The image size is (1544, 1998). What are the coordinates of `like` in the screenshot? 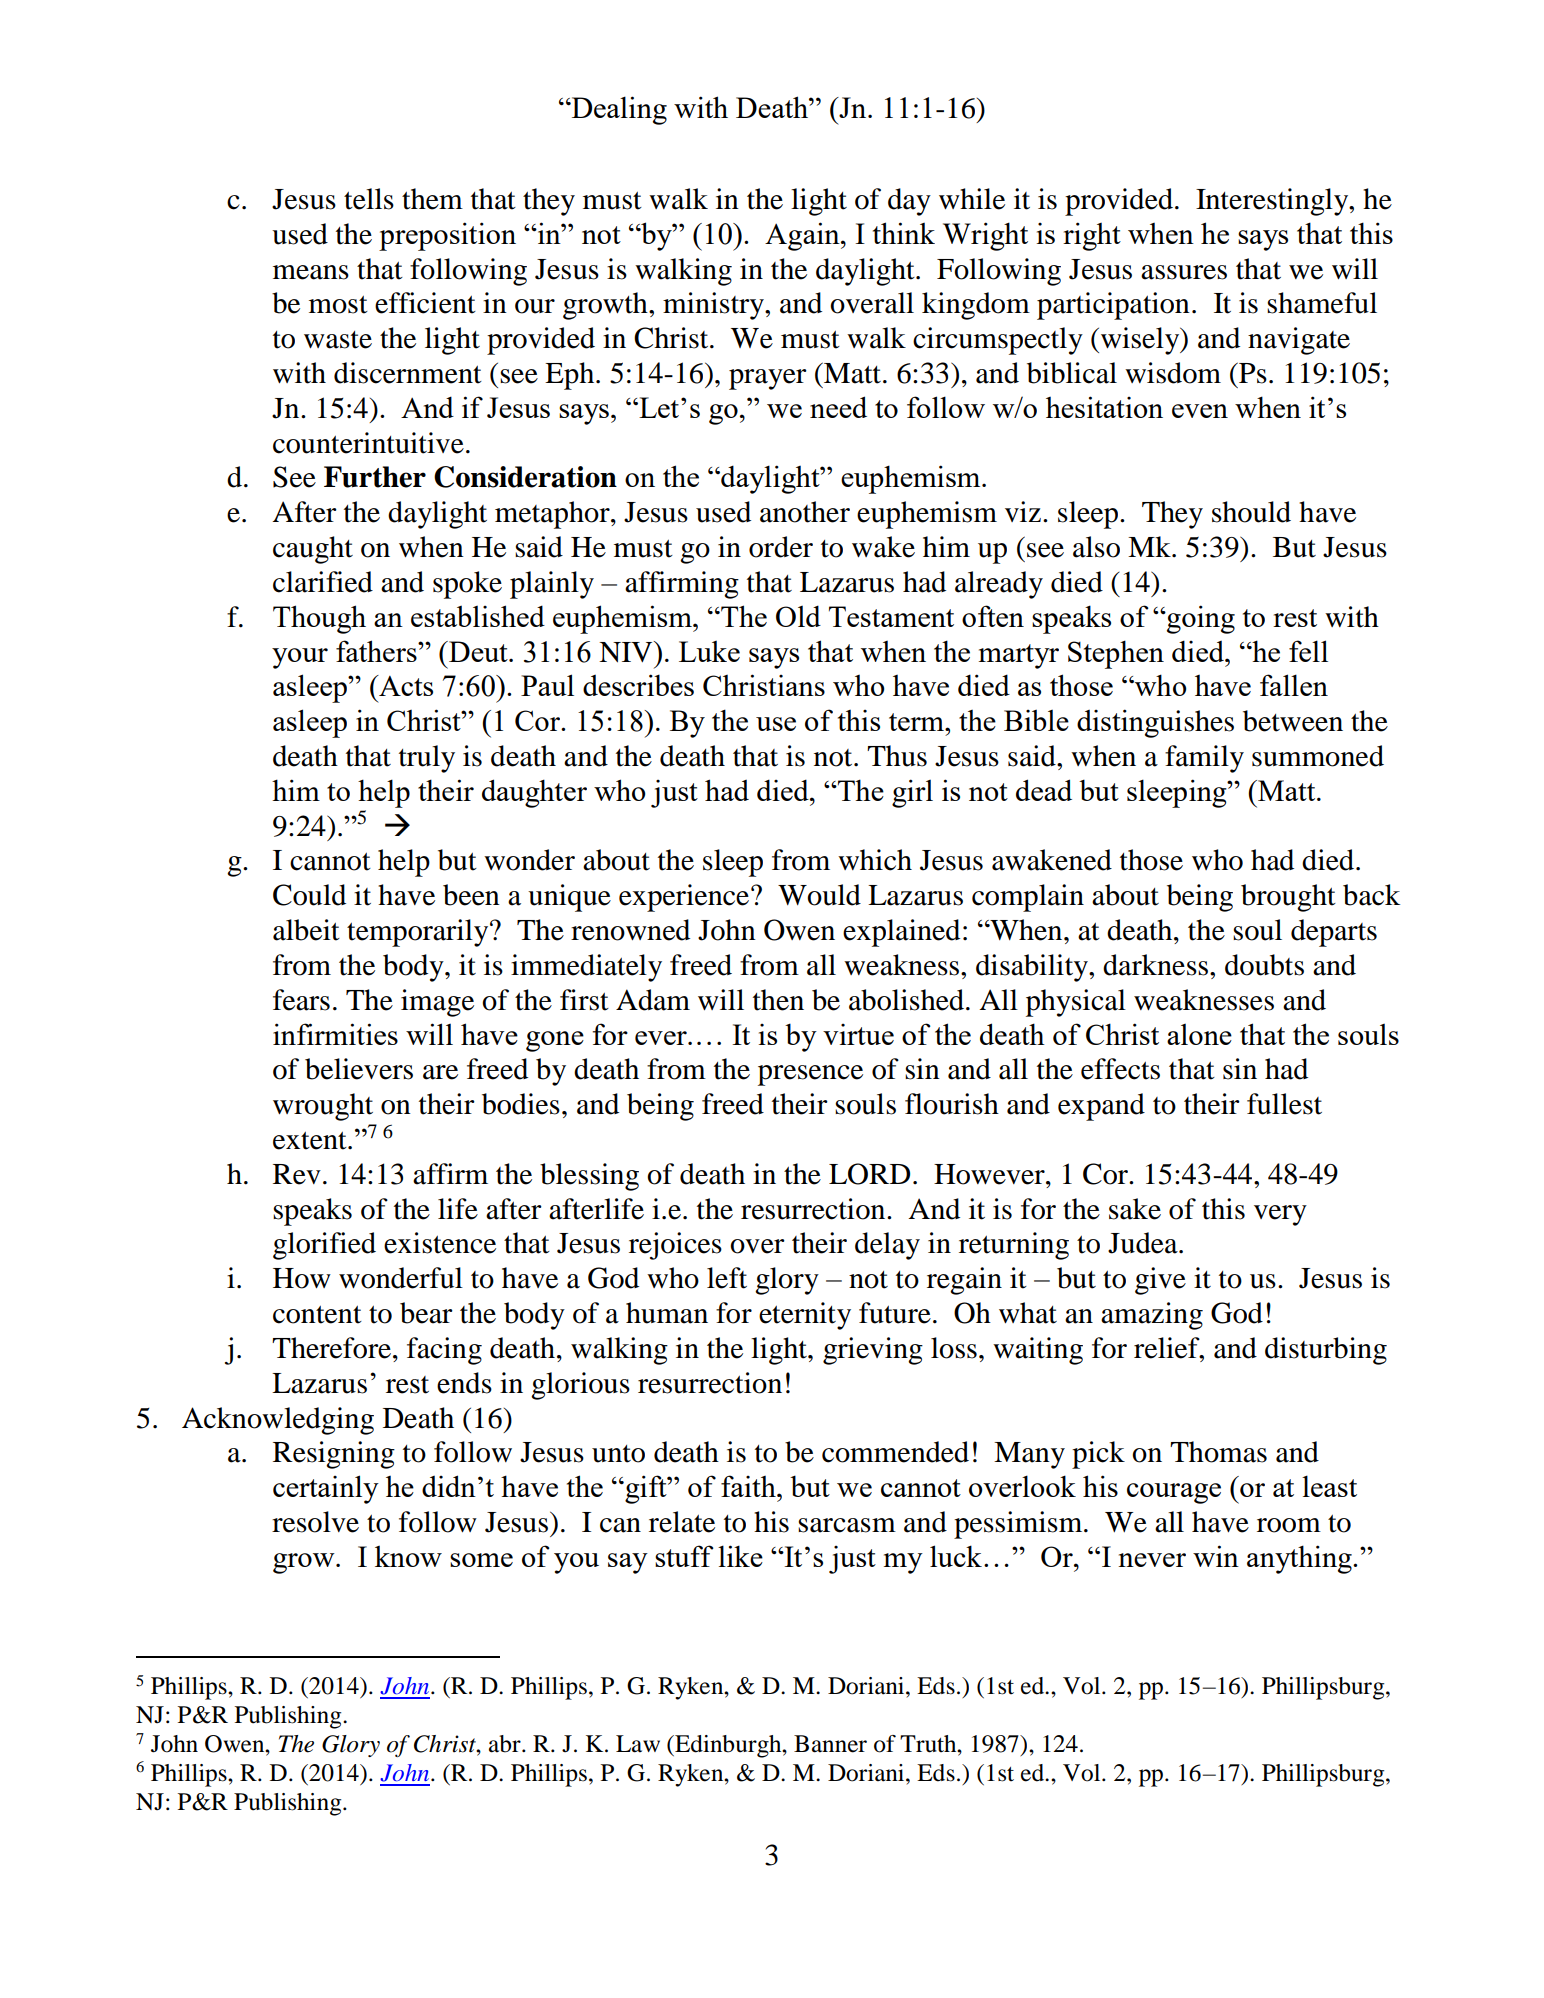 It's located at (740, 1556).
